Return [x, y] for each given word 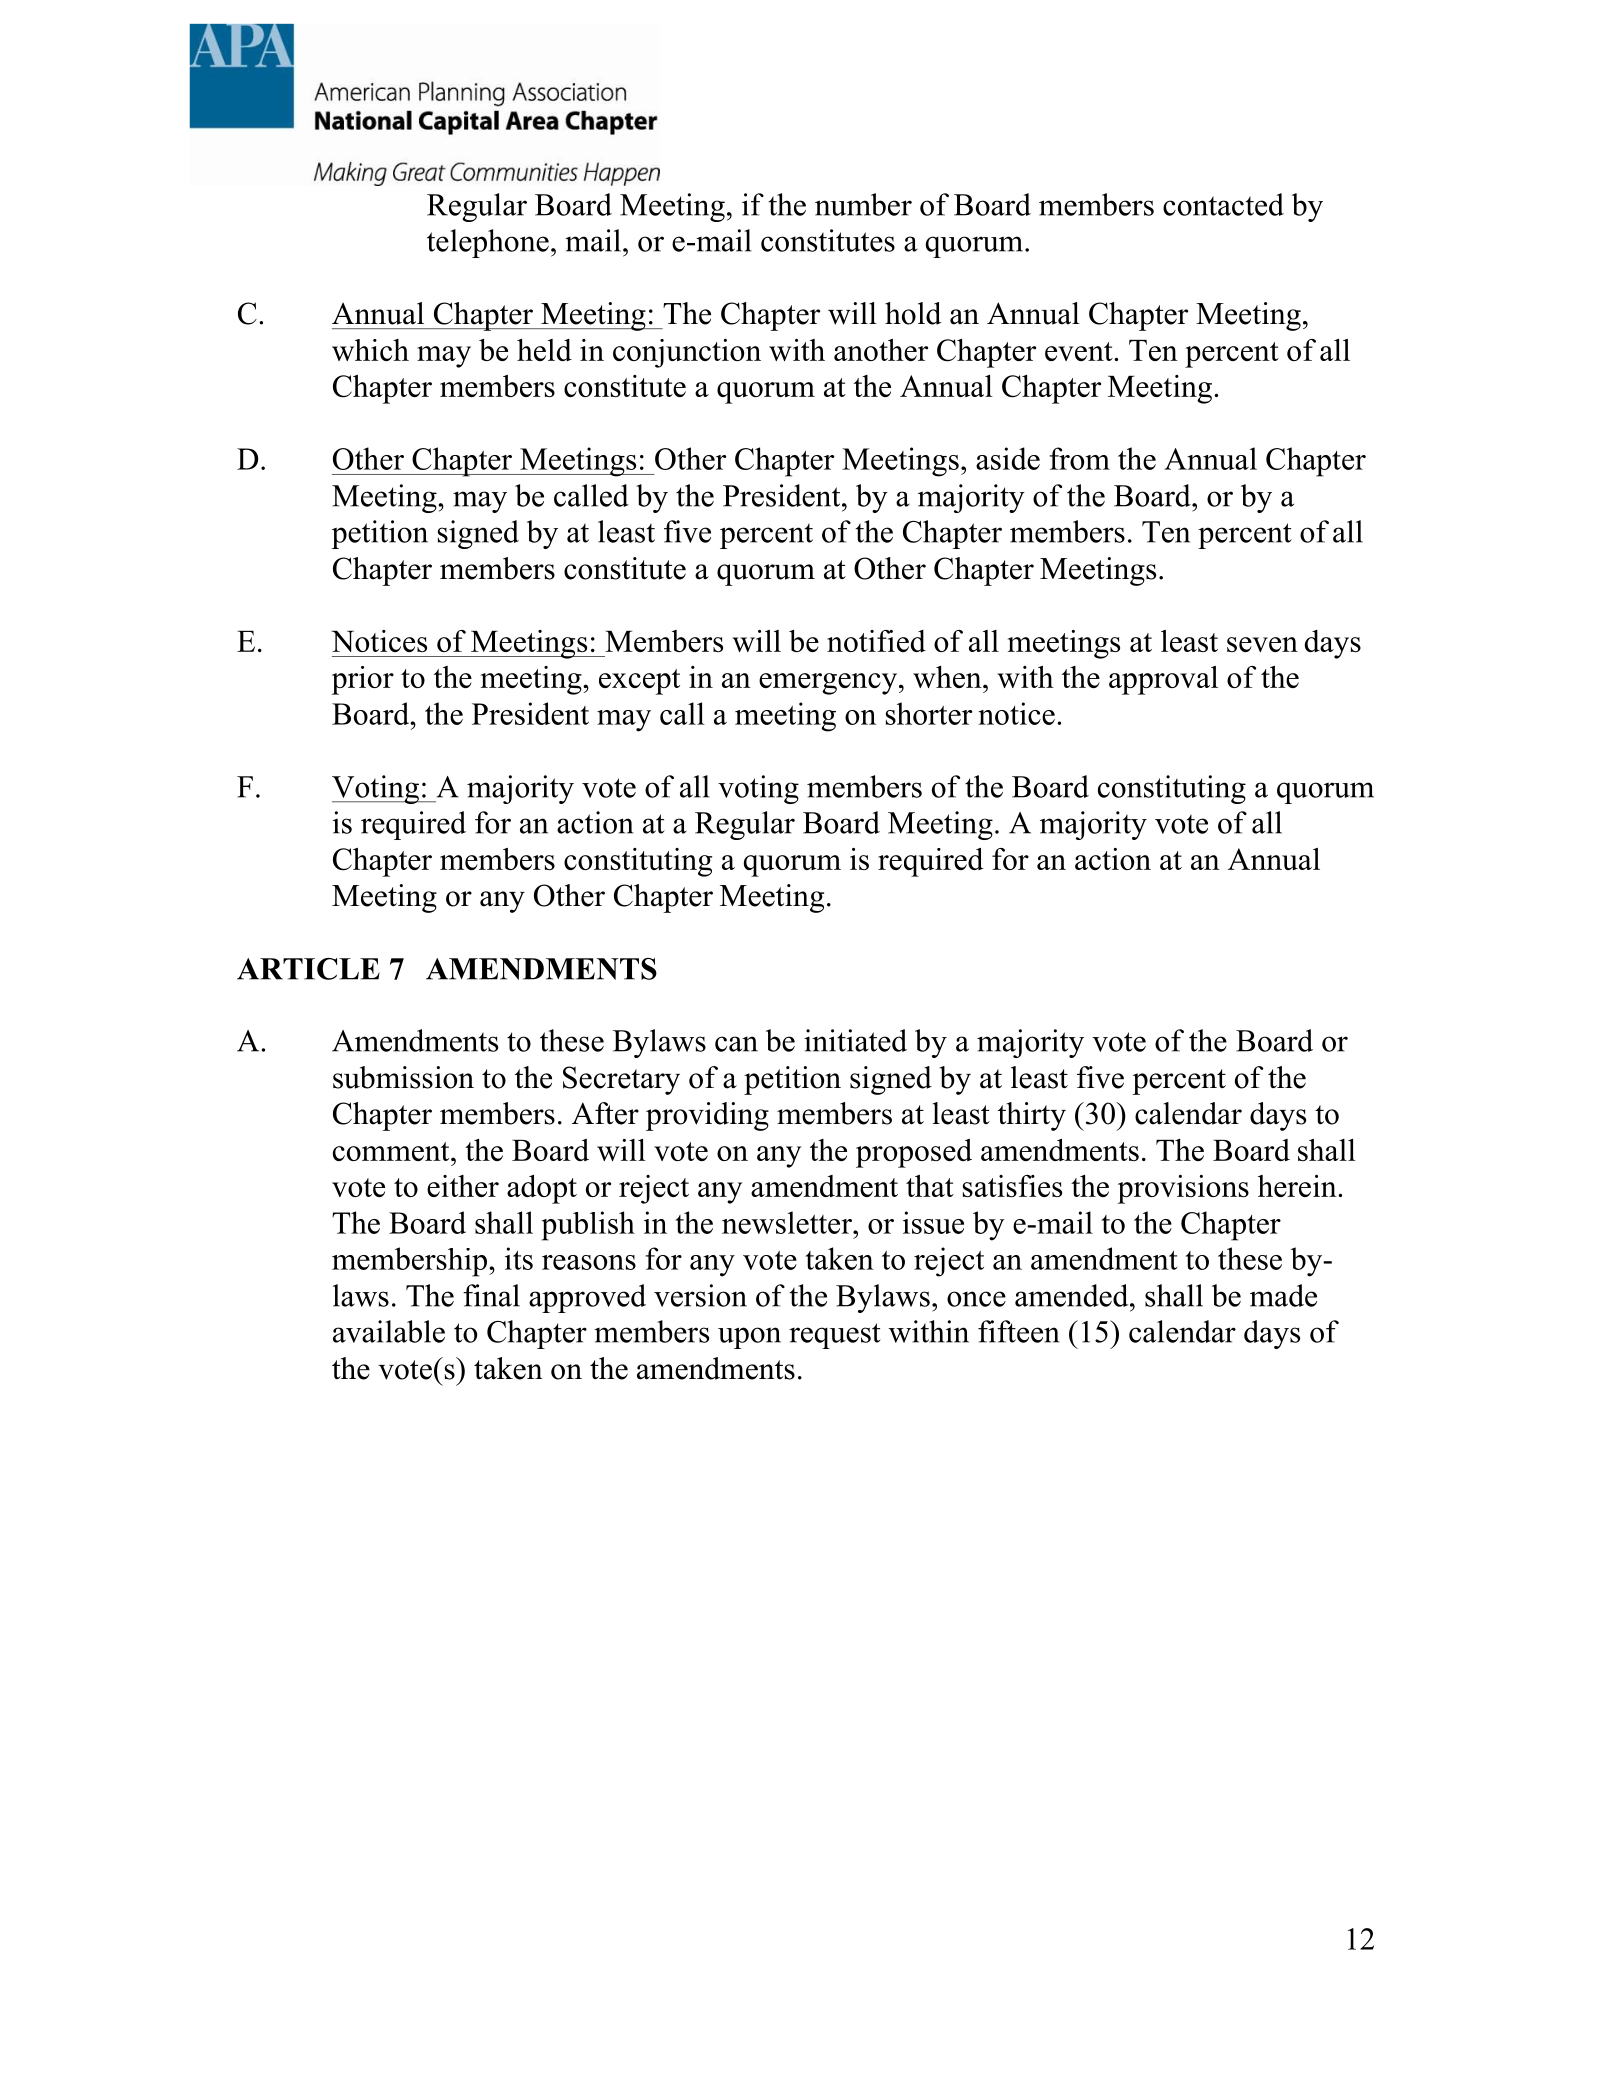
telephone [488, 243]
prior [363, 680]
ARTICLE [308, 969]
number [863, 204]
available [389, 1331]
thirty [1032, 1116]
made [1283, 1295]
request [835, 1336]
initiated [855, 1040]
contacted [1223, 204]
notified [876, 641]
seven [1262, 644]
